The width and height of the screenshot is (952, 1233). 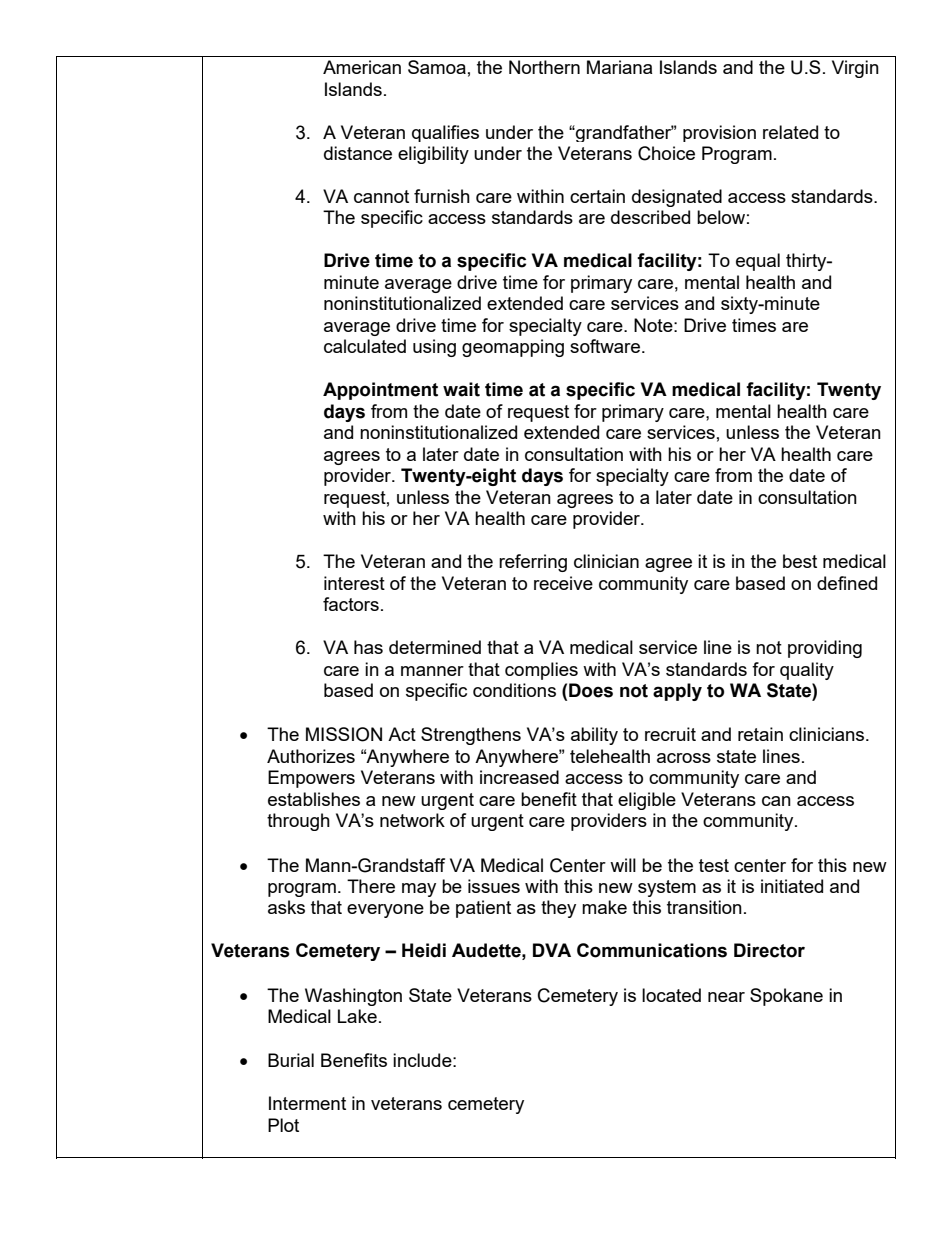 What do you see at coordinates (380, 391) in the screenshot?
I see `Appointment` at bounding box center [380, 391].
